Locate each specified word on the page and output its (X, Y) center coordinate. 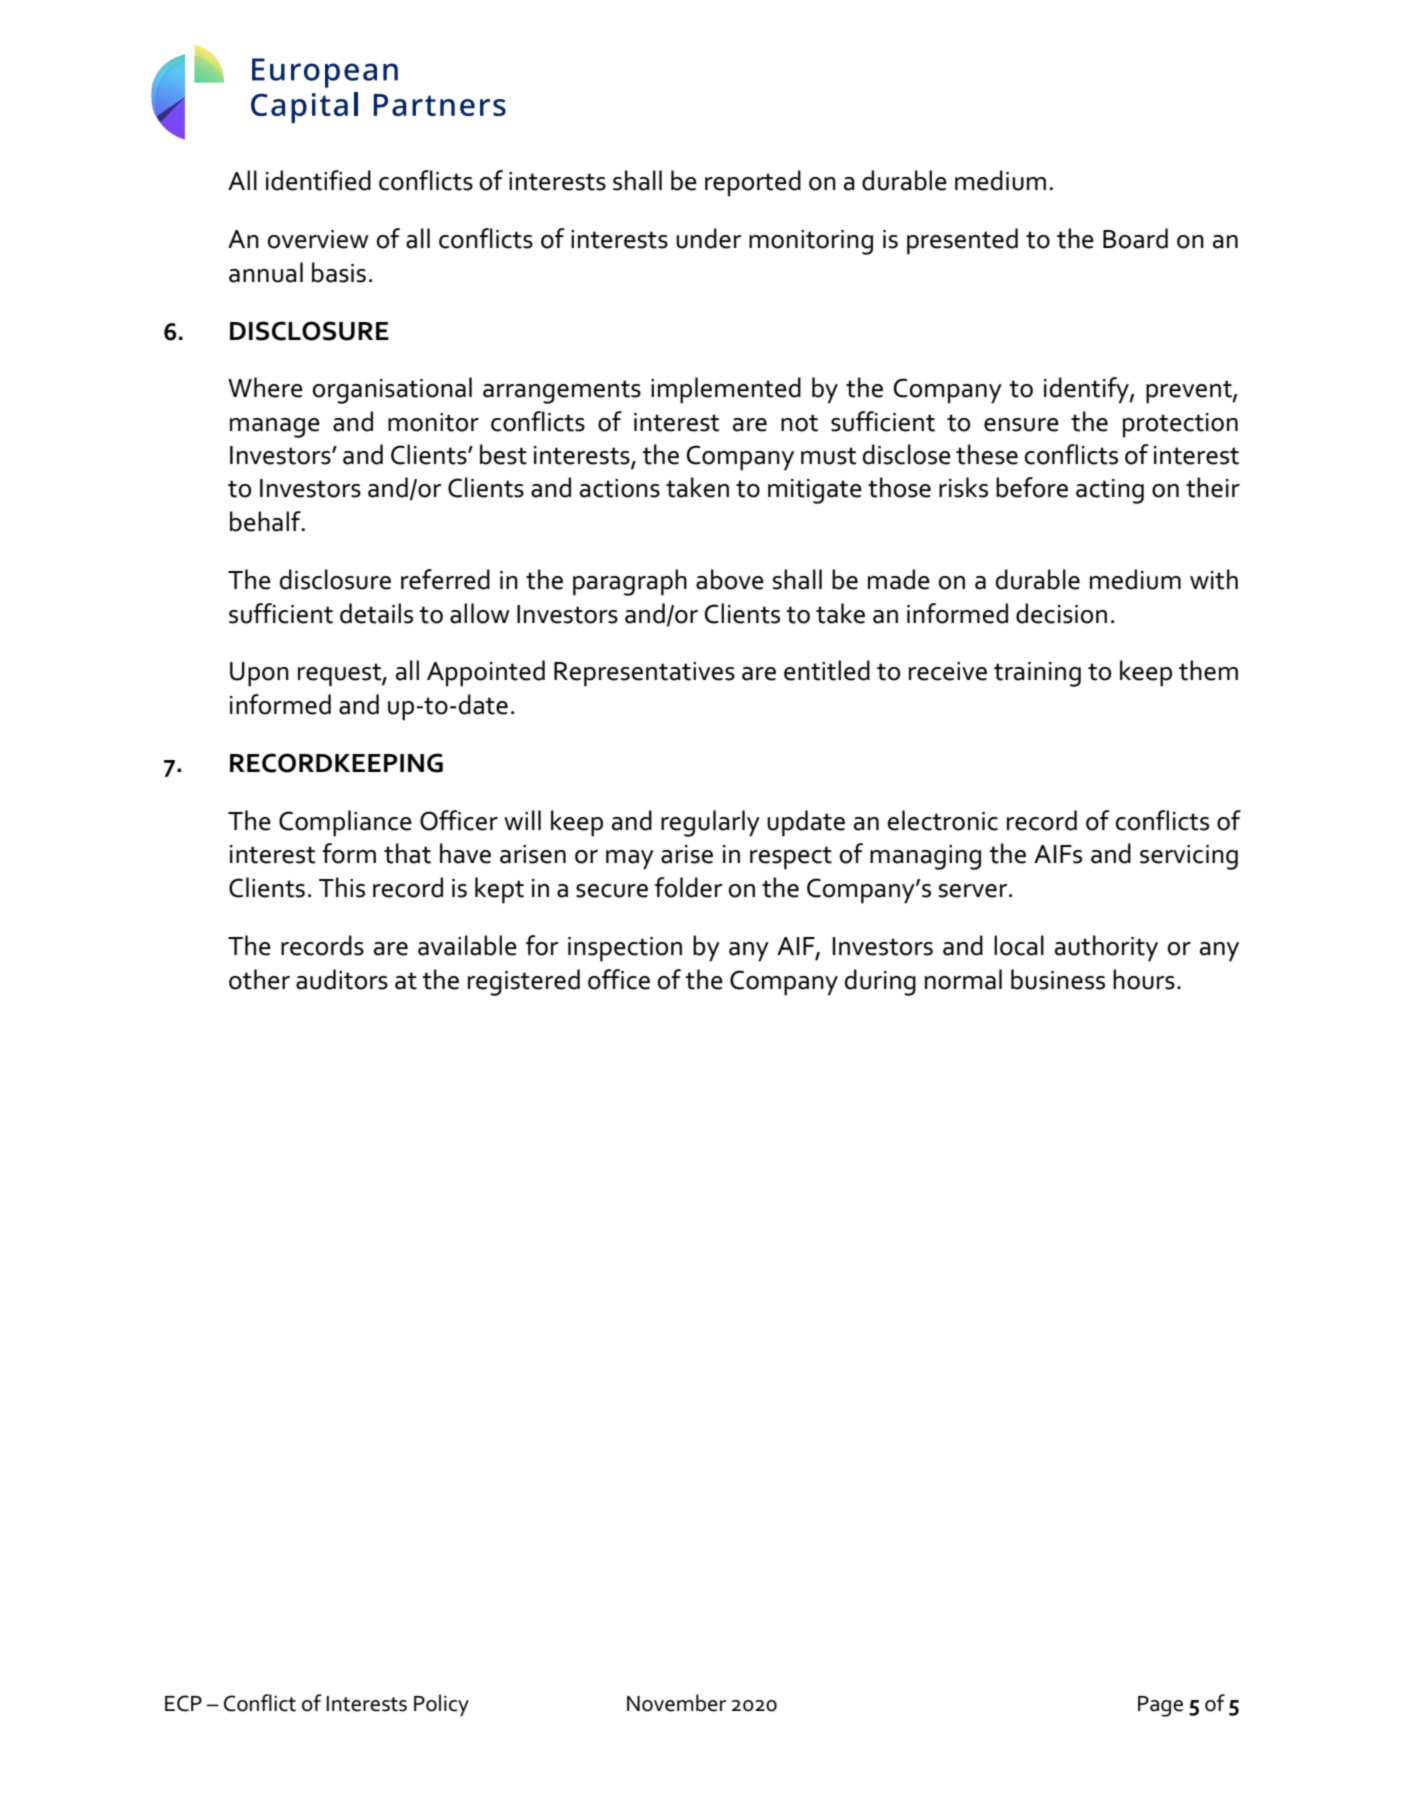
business (1058, 979)
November (676, 1703)
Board (1135, 238)
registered (524, 982)
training (1037, 674)
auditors (342, 979)
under (708, 238)
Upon (259, 674)
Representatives (644, 674)
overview (318, 239)
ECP (183, 1703)
